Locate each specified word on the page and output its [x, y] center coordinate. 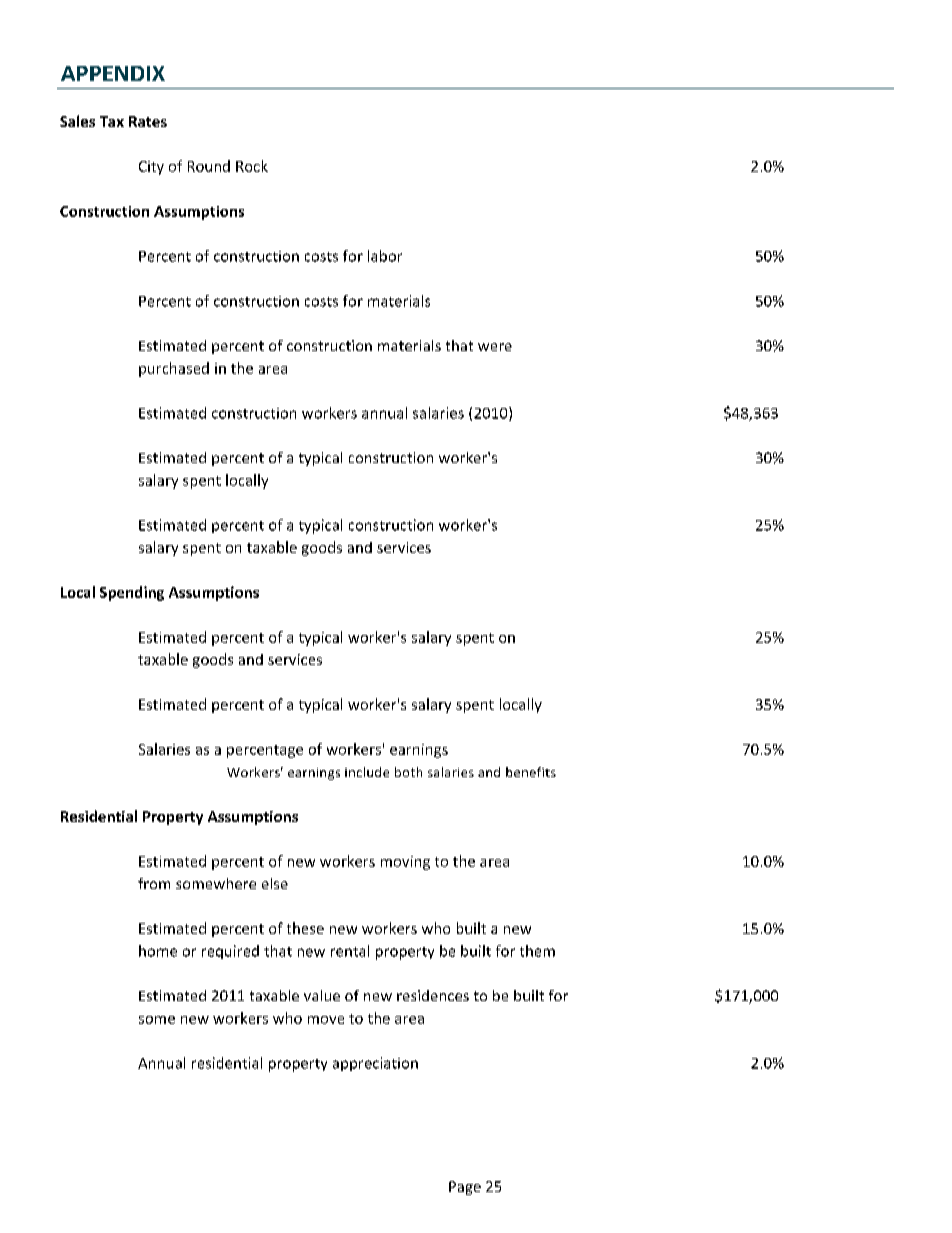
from [154, 883]
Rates [148, 121]
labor [385, 256]
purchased [174, 369]
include [367, 772]
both [408, 772]
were [495, 347]
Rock [252, 166]
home [158, 951]
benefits [531, 772]
